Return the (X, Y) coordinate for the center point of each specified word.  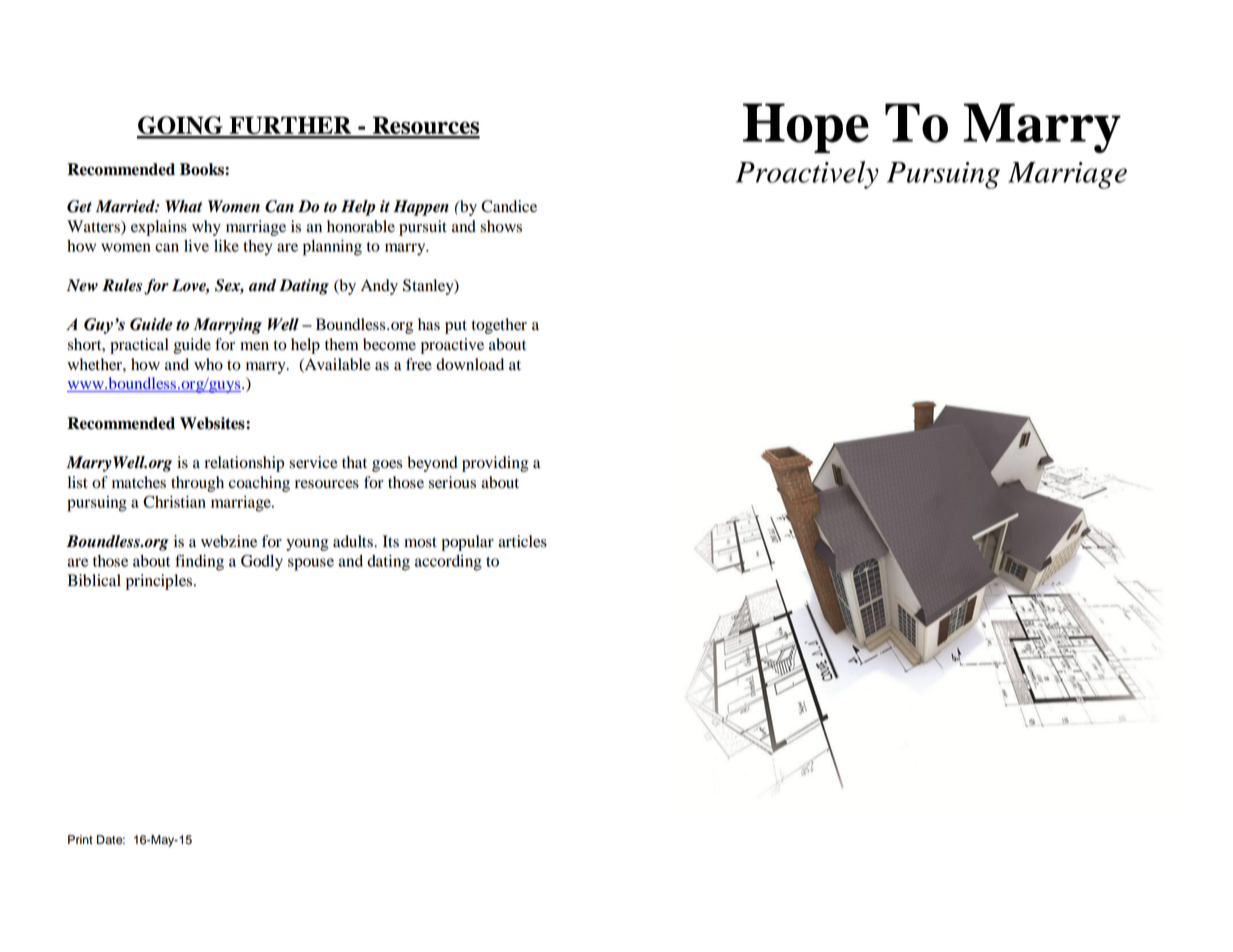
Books (203, 169)
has (429, 324)
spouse (311, 564)
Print (80, 839)
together (499, 326)
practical (139, 346)
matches (139, 482)
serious (452, 482)
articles (522, 541)
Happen (421, 208)
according (448, 563)
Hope (806, 128)
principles (159, 582)
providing (495, 464)
